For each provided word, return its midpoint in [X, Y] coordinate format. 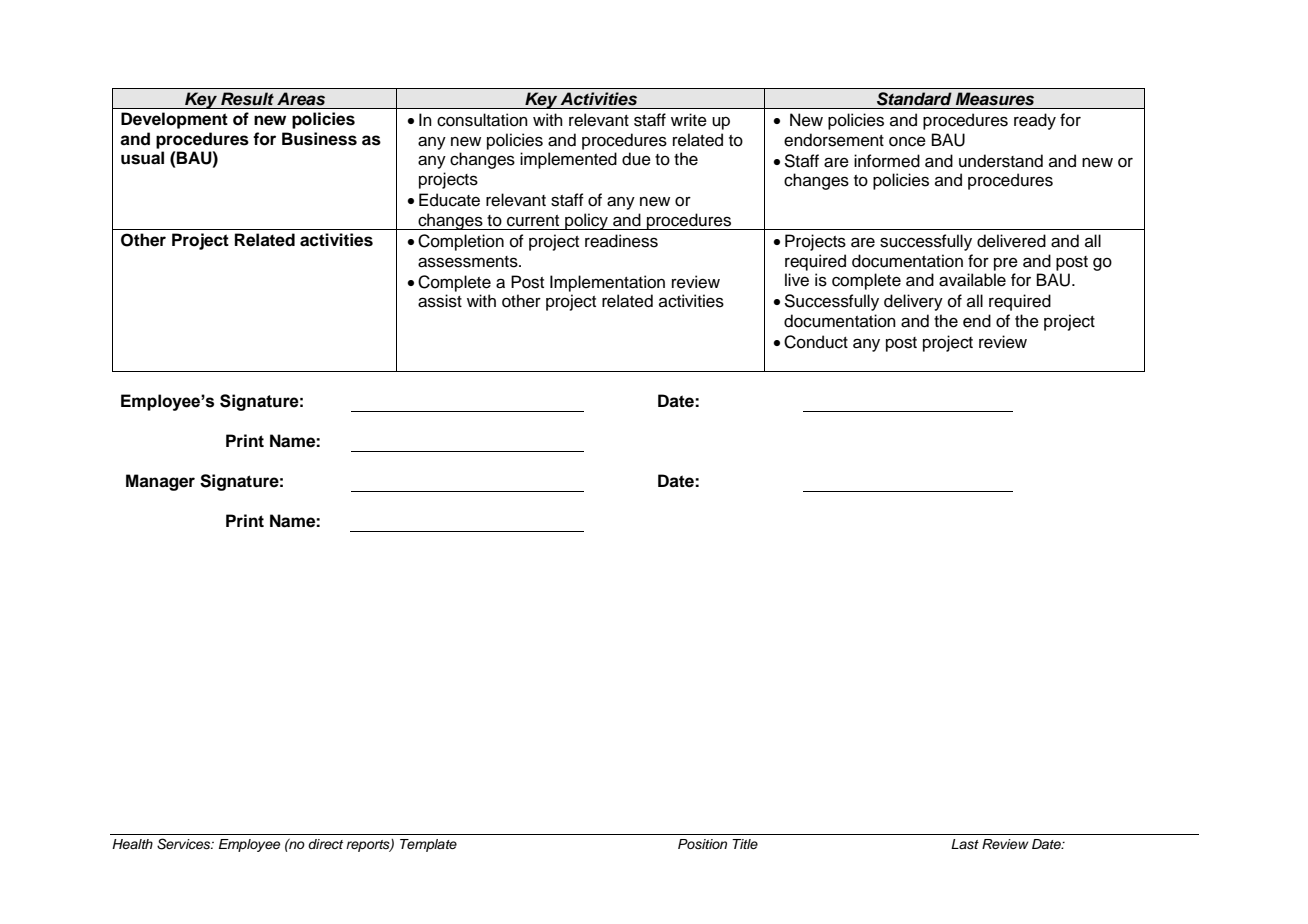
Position [702, 844]
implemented [568, 160]
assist [440, 301]
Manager [160, 482]
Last [965, 844]
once [907, 141]
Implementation [607, 283]
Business [319, 139]
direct [325, 844]
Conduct [816, 342]
